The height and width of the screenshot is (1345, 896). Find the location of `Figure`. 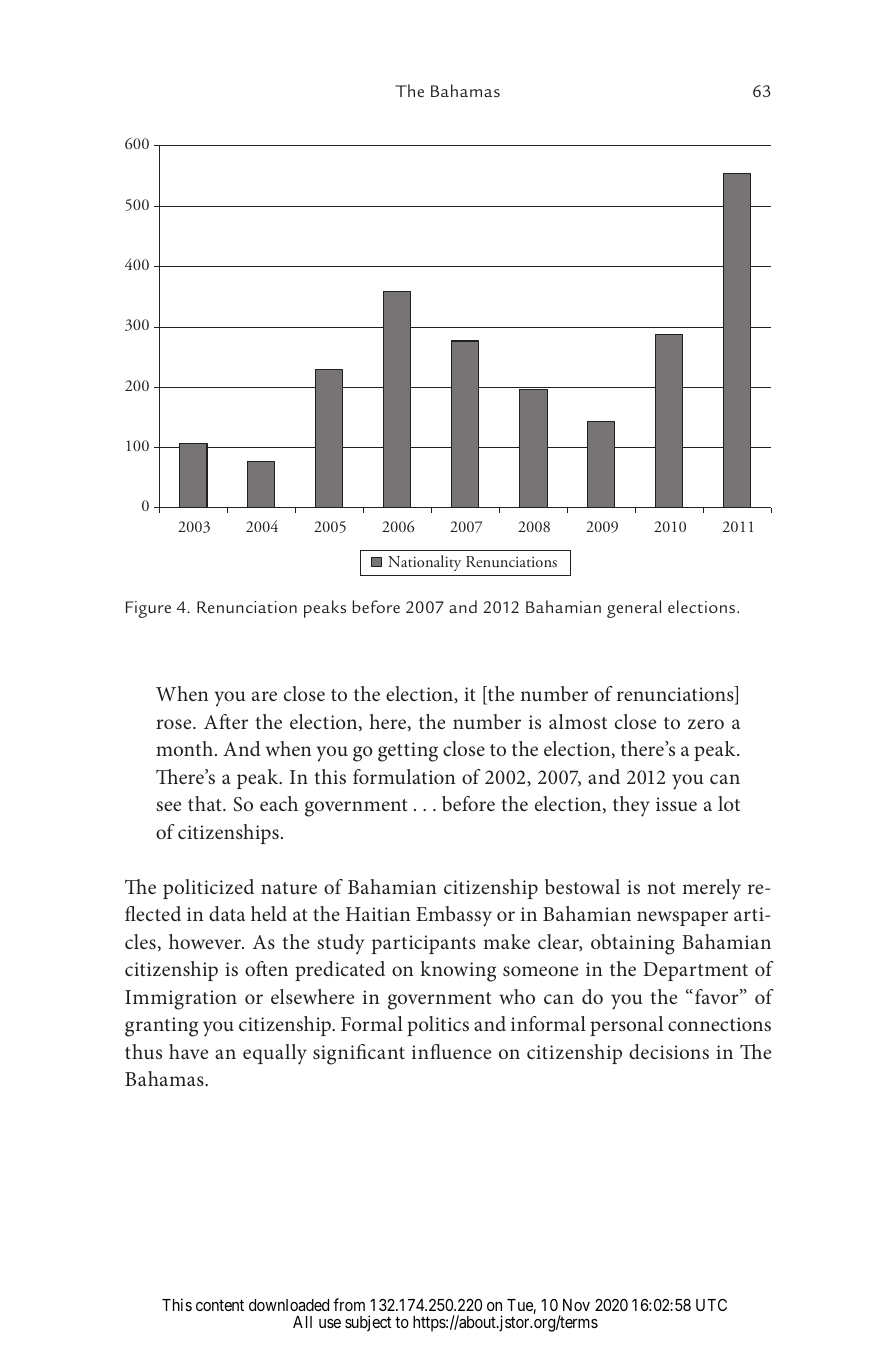

Figure is located at coordinates (148, 609).
